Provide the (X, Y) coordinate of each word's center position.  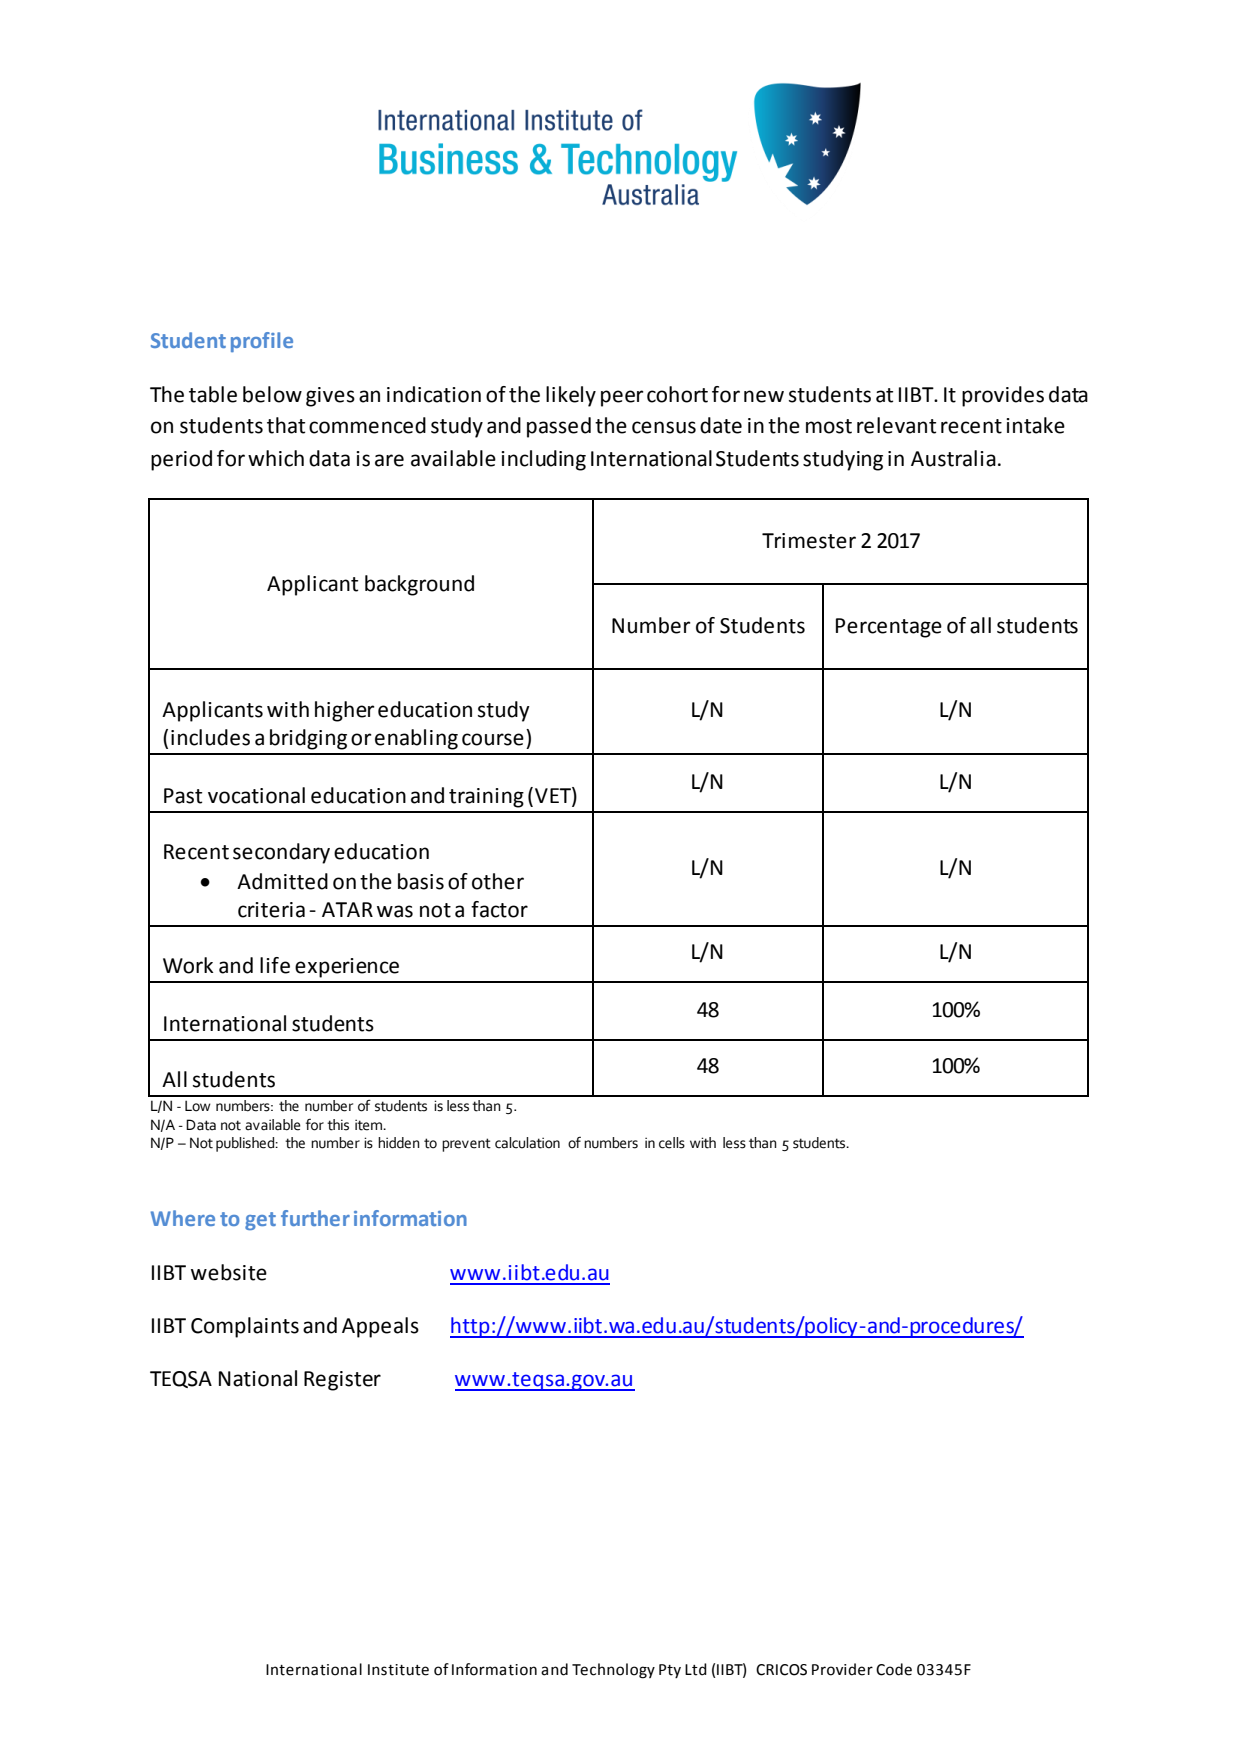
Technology (613, 1671)
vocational (256, 795)
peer (622, 398)
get (260, 1221)
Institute (398, 1670)
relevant (896, 425)
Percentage (889, 628)
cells (672, 1143)
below (272, 394)
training (486, 798)
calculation (527, 1143)
